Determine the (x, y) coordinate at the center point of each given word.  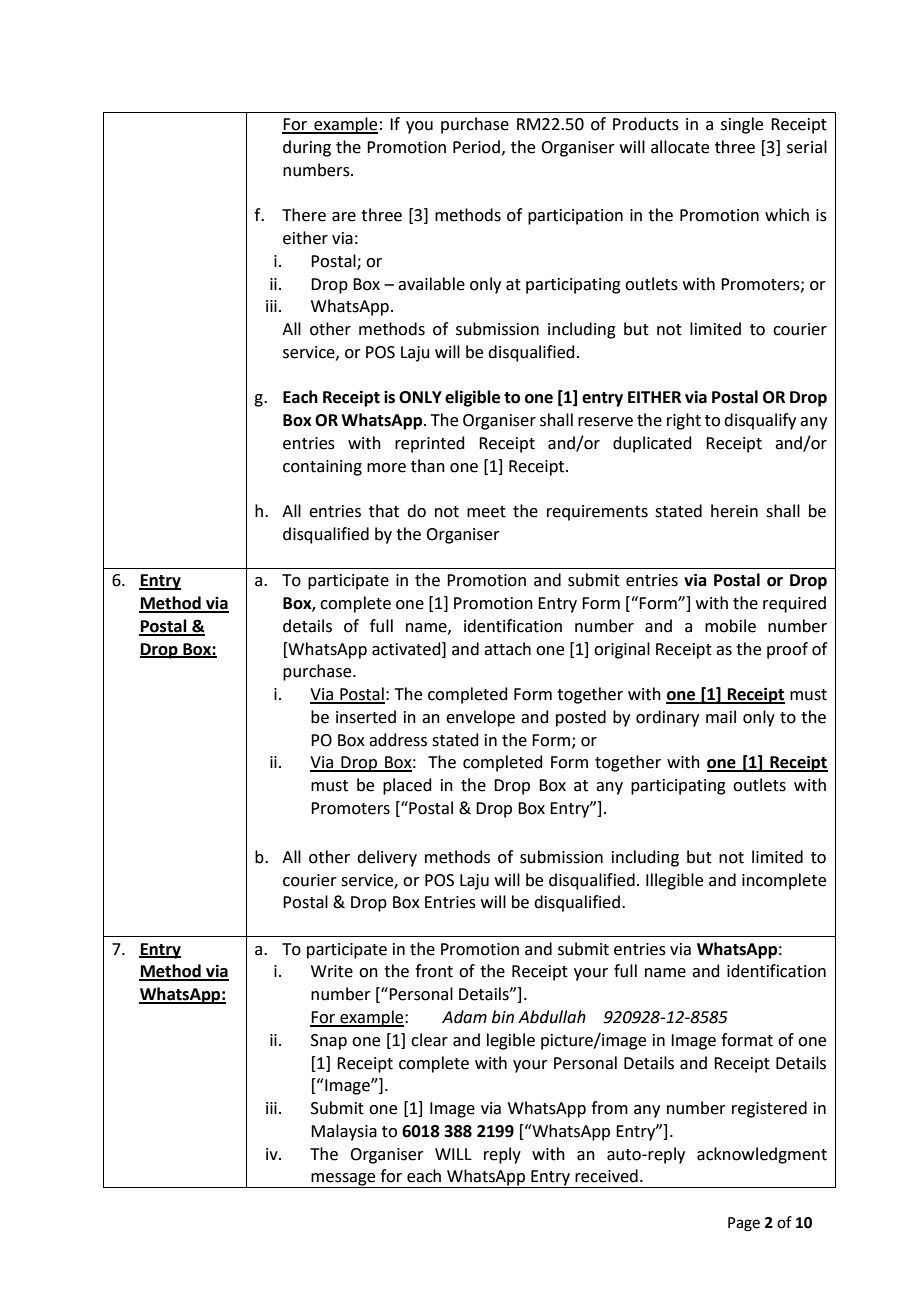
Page (744, 1224)
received (606, 1176)
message (343, 1180)
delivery (387, 858)
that (384, 511)
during (307, 148)
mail (721, 717)
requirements (597, 513)
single (742, 125)
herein (734, 511)
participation (575, 217)
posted (581, 718)
